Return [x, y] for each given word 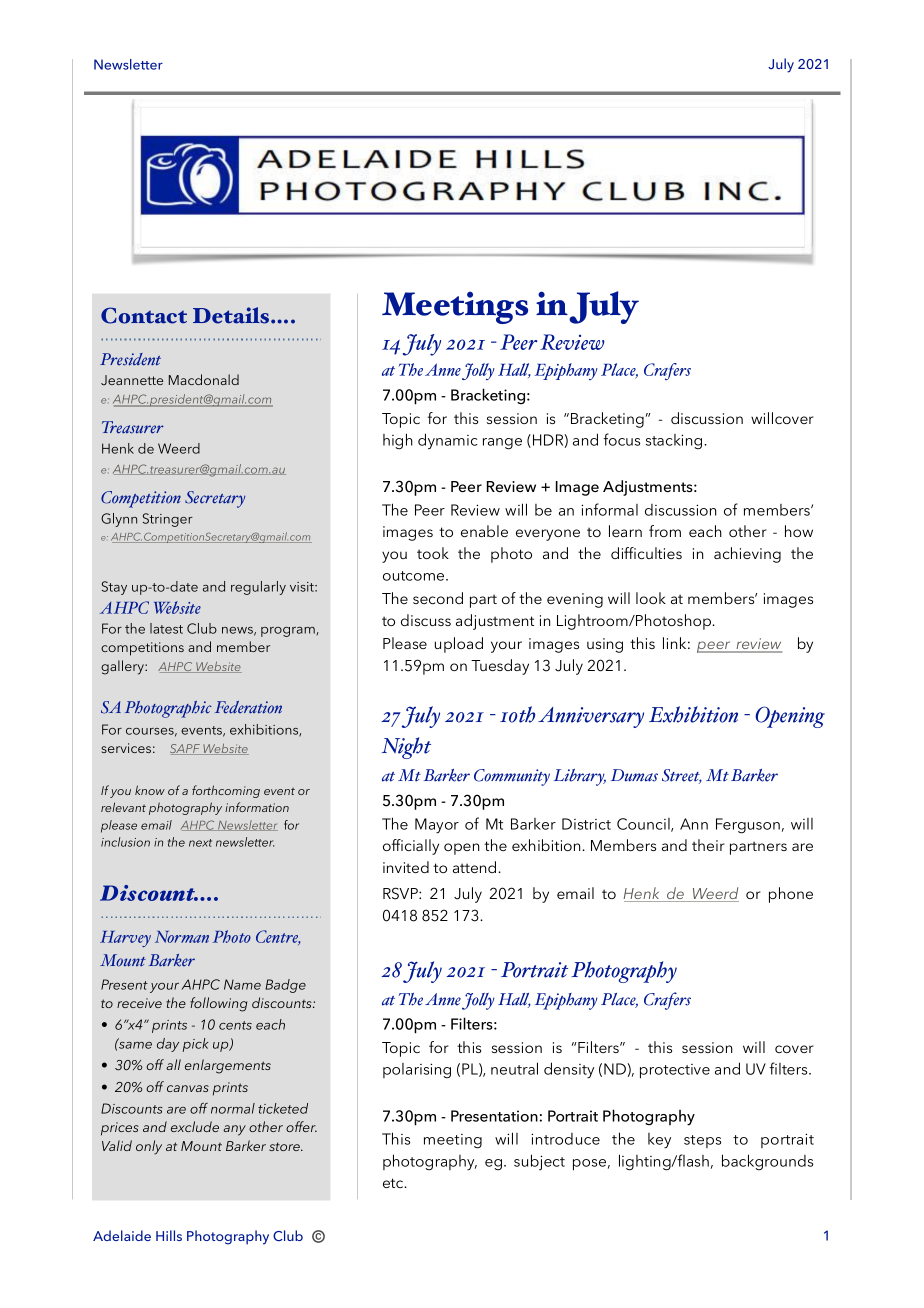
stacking [675, 441]
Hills [169, 1235]
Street [682, 776]
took [433, 553]
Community [512, 777]
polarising [417, 1070]
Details [232, 315]
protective [675, 1071]
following [218, 1004]
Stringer [168, 520]
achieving [747, 555]
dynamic [448, 441]
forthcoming [226, 791]
